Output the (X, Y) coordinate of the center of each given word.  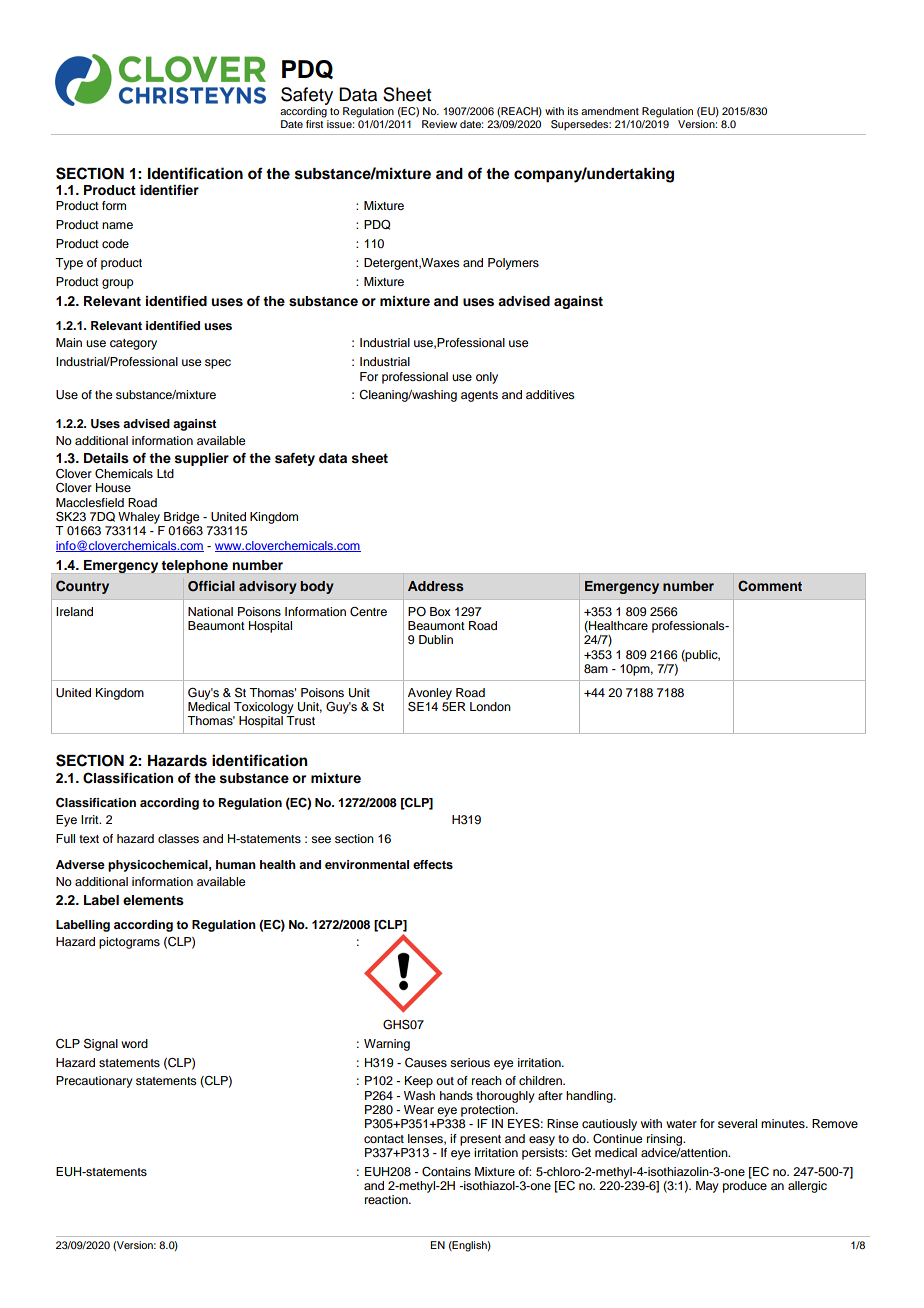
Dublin (436, 639)
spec (218, 364)
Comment (770, 586)
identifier (169, 190)
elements (153, 900)
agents (479, 396)
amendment (610, 111)
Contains (446, 1172)
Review (439, 124)
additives (550, 394)
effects (433, 864)
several (737, 1123)
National (210, 611)
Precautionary (94, 1082)
